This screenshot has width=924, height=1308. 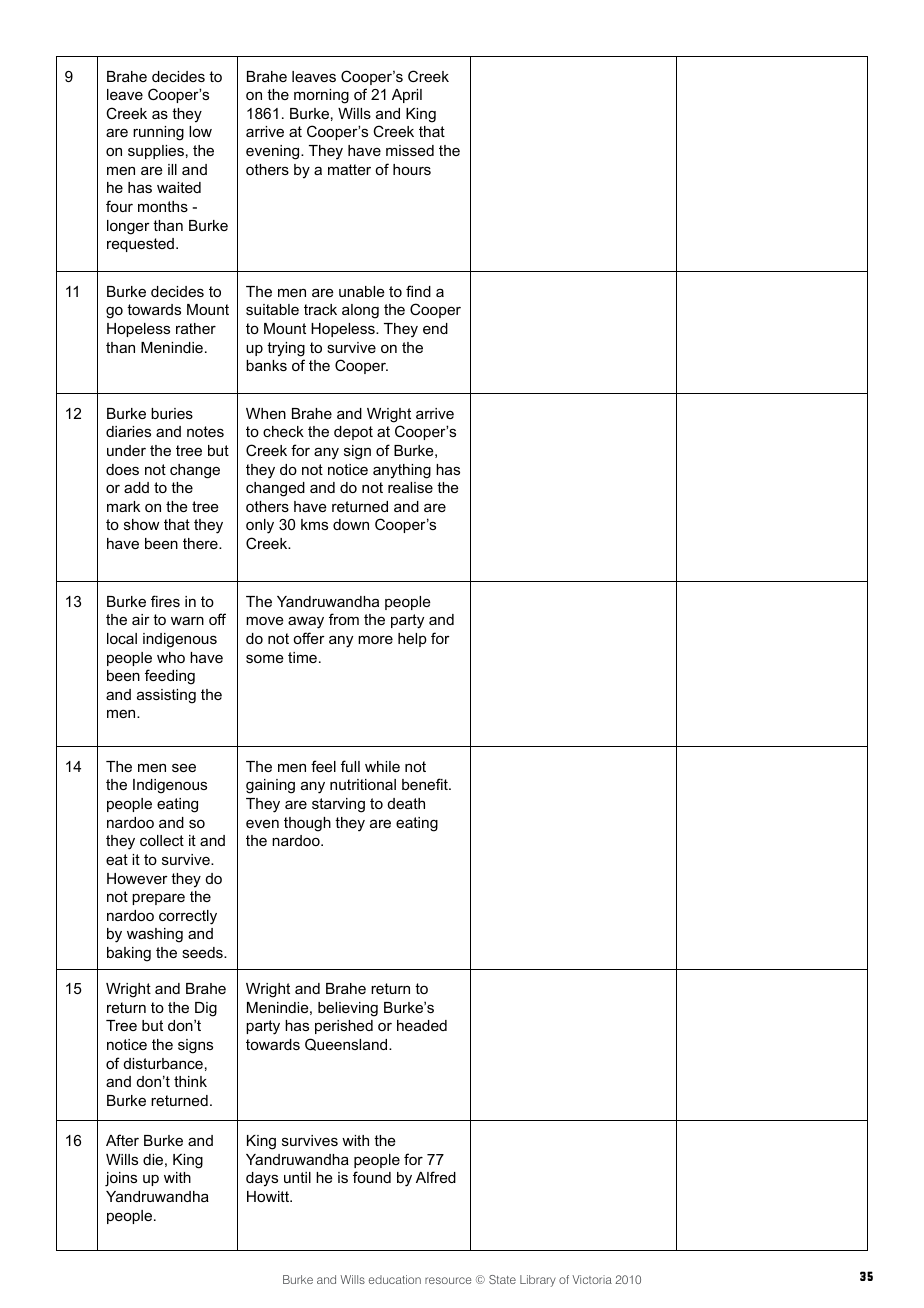 I want to click on matter, so click(x=349, y=169).
